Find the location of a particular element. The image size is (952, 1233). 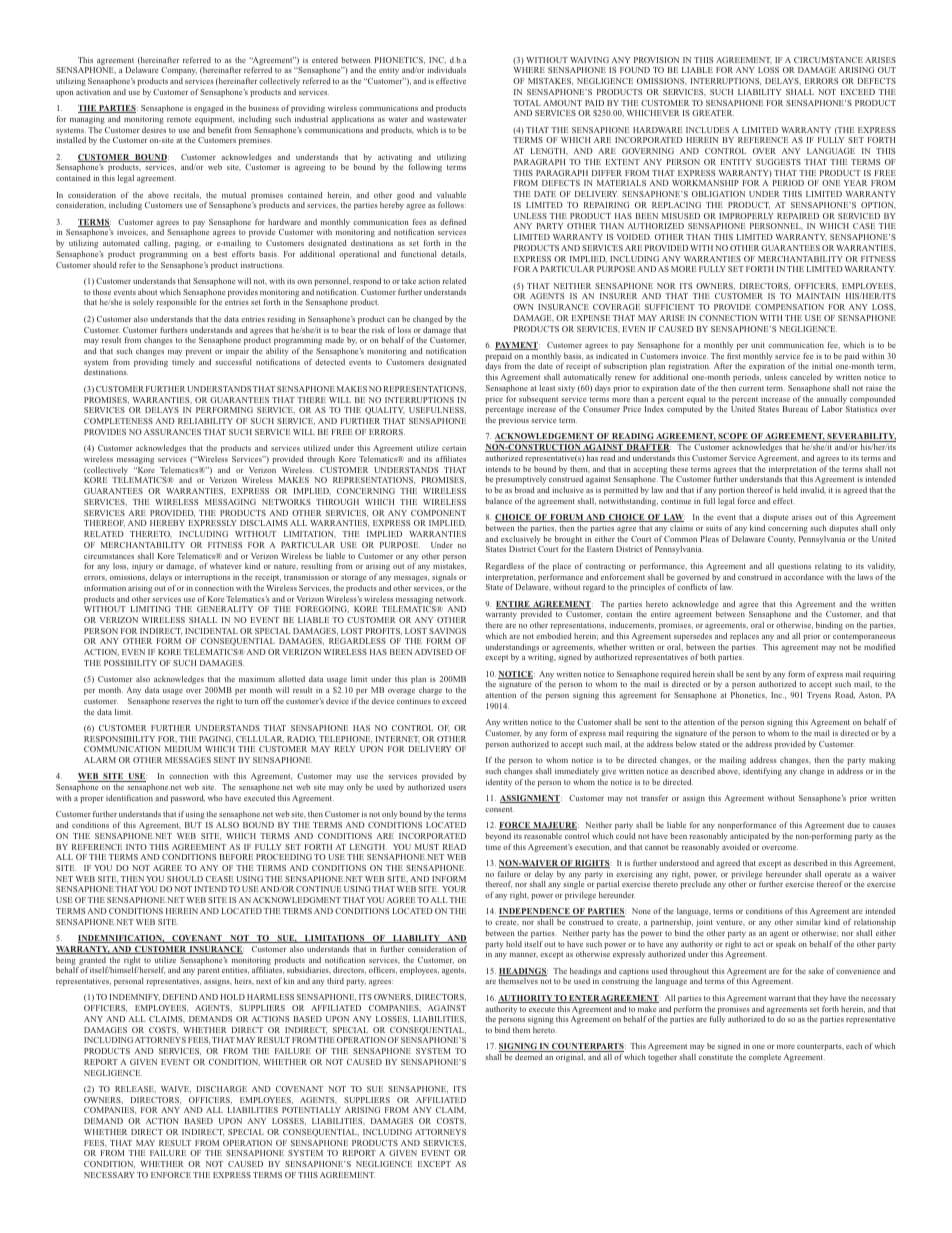

GREATER is located at coordinates (713, 113).
